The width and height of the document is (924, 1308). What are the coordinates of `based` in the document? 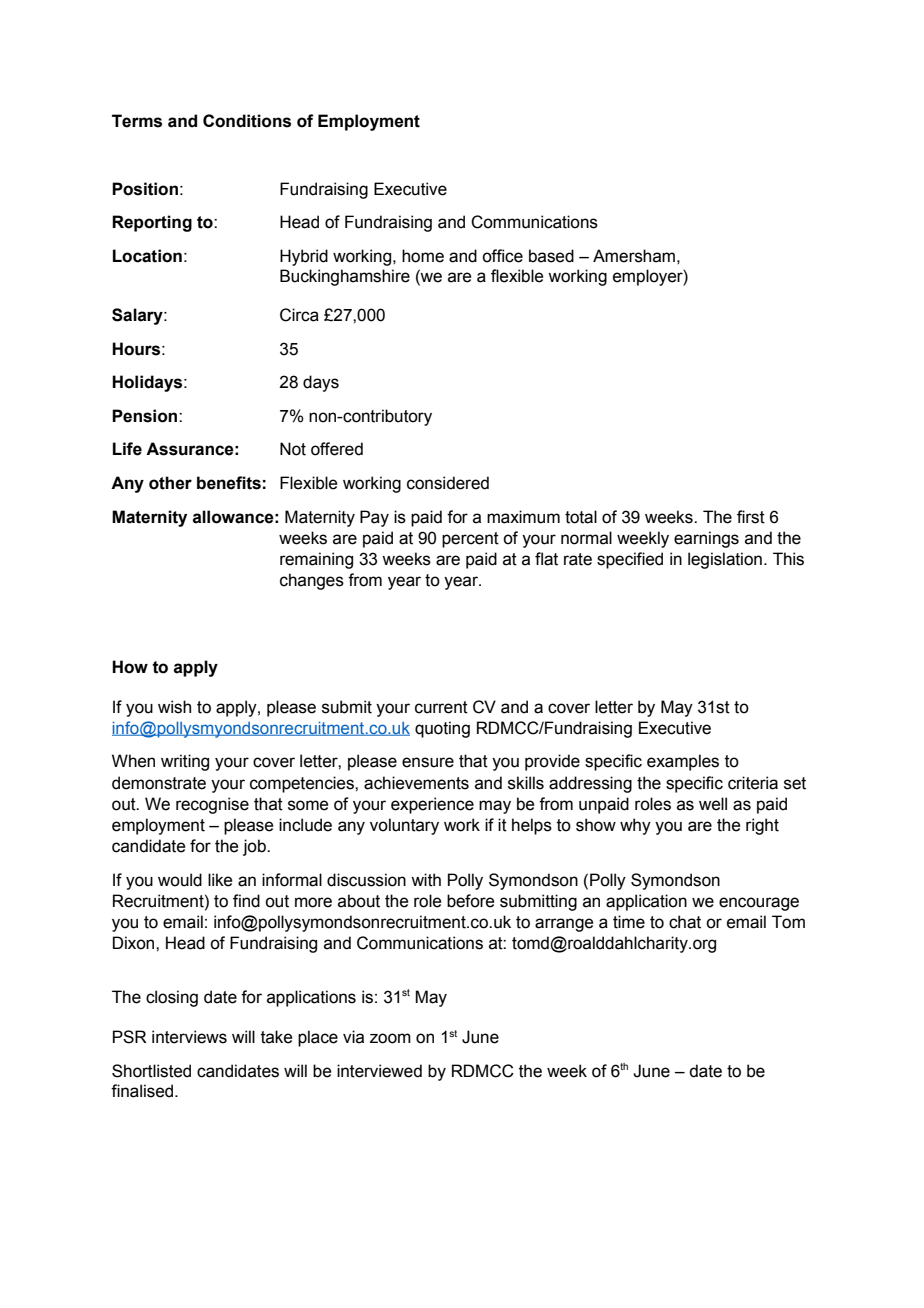 It's located at (551, 256).
